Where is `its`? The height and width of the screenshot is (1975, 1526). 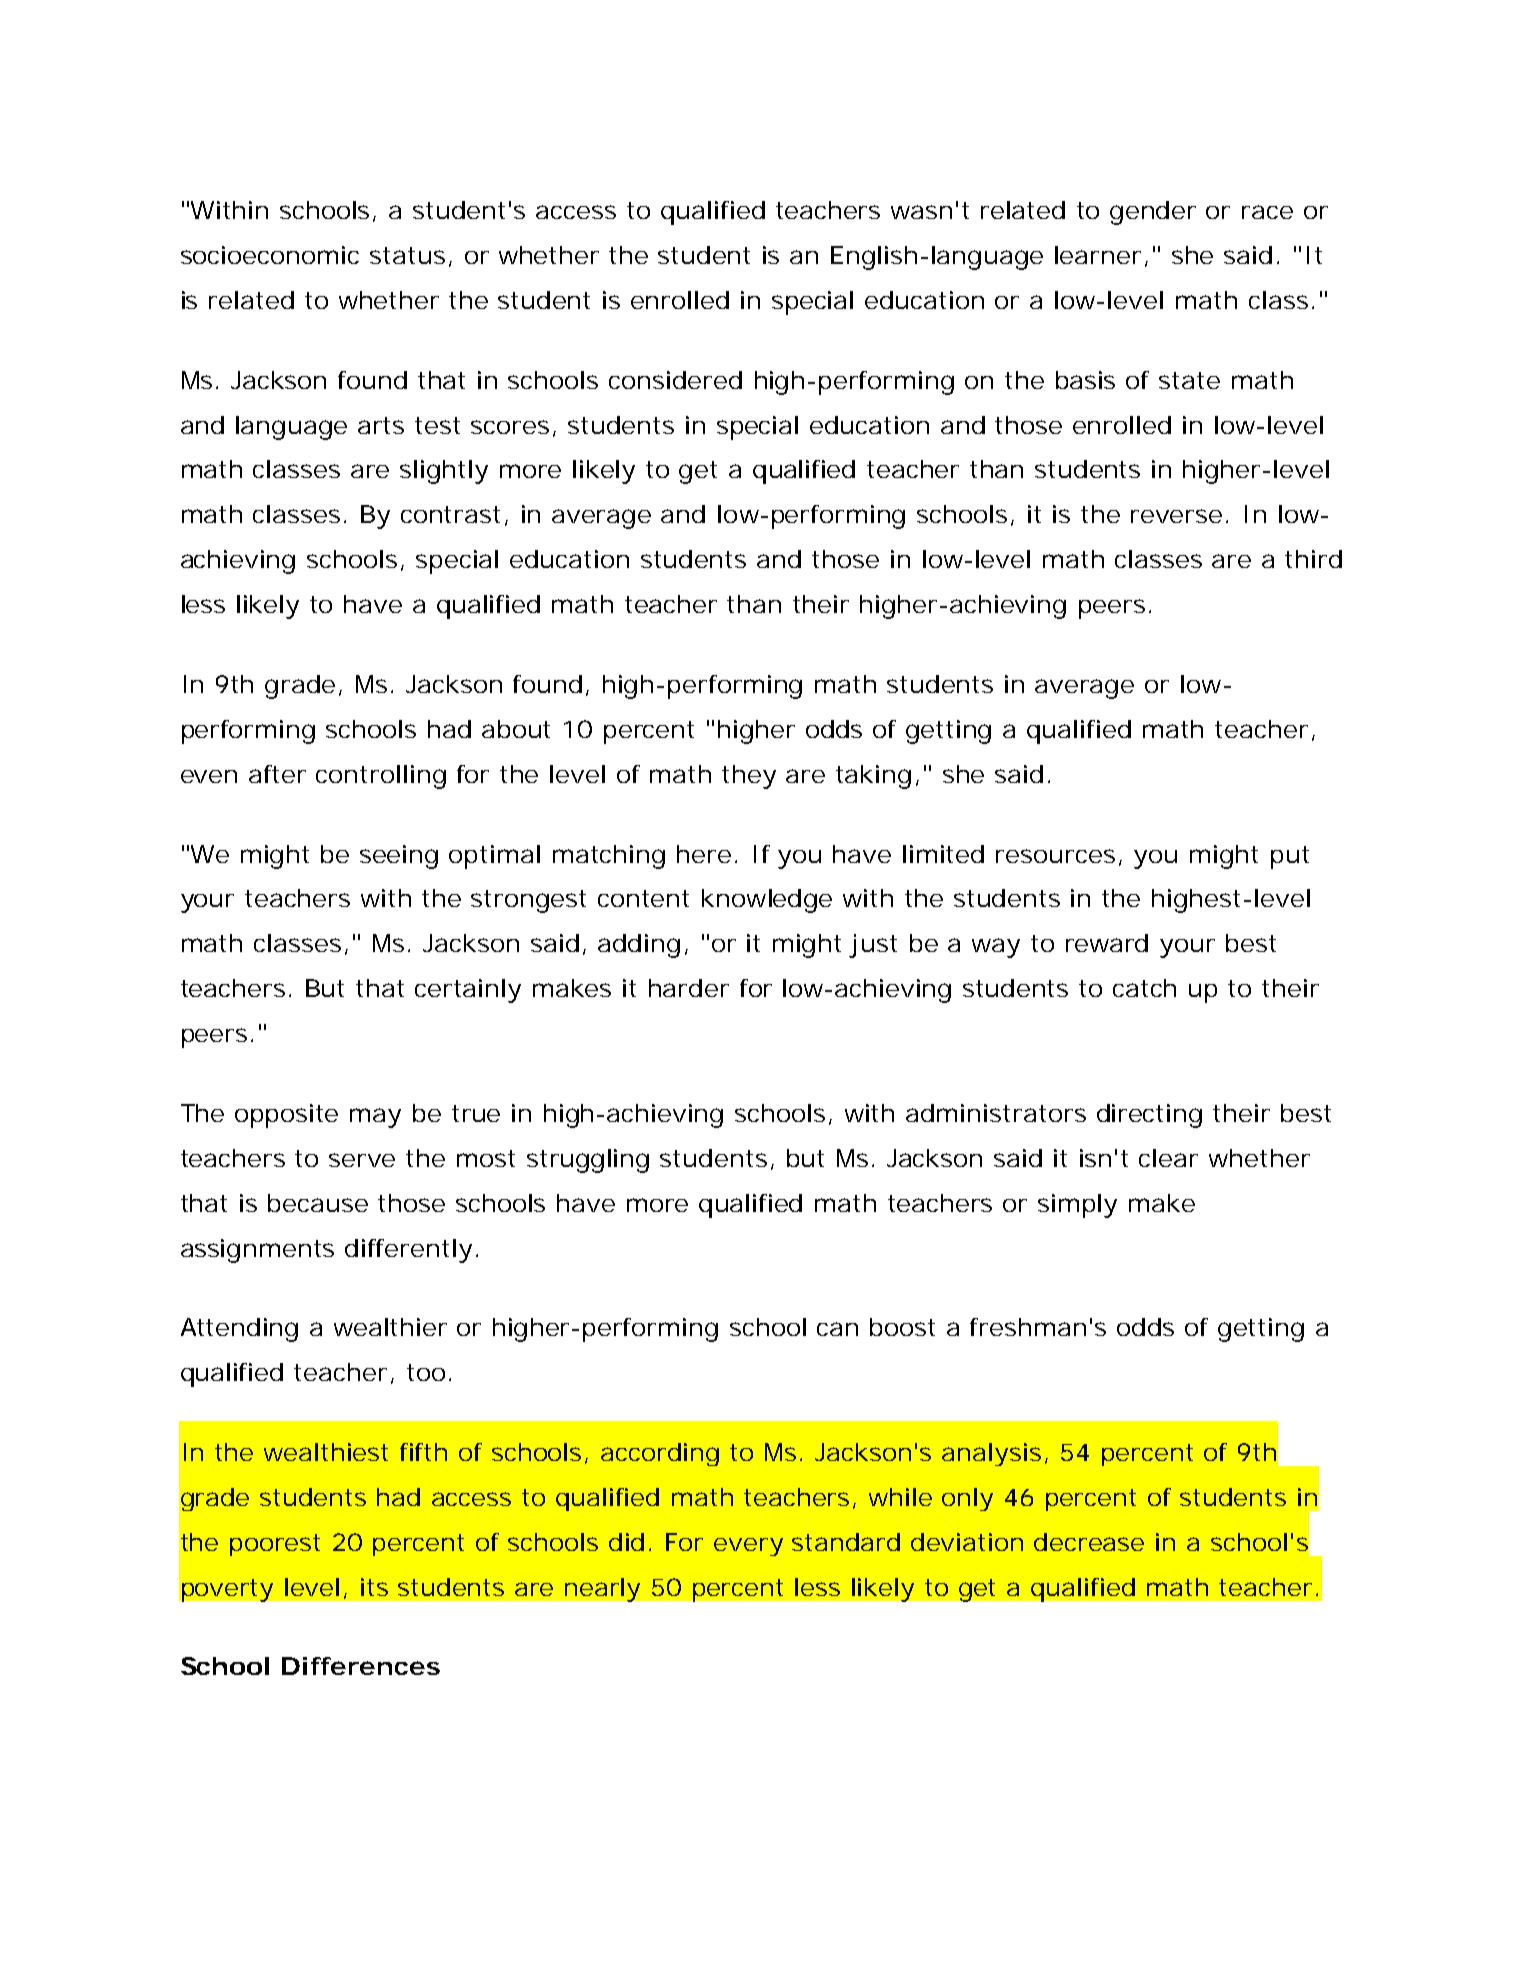
its is located at coordinates (374, 1587).
